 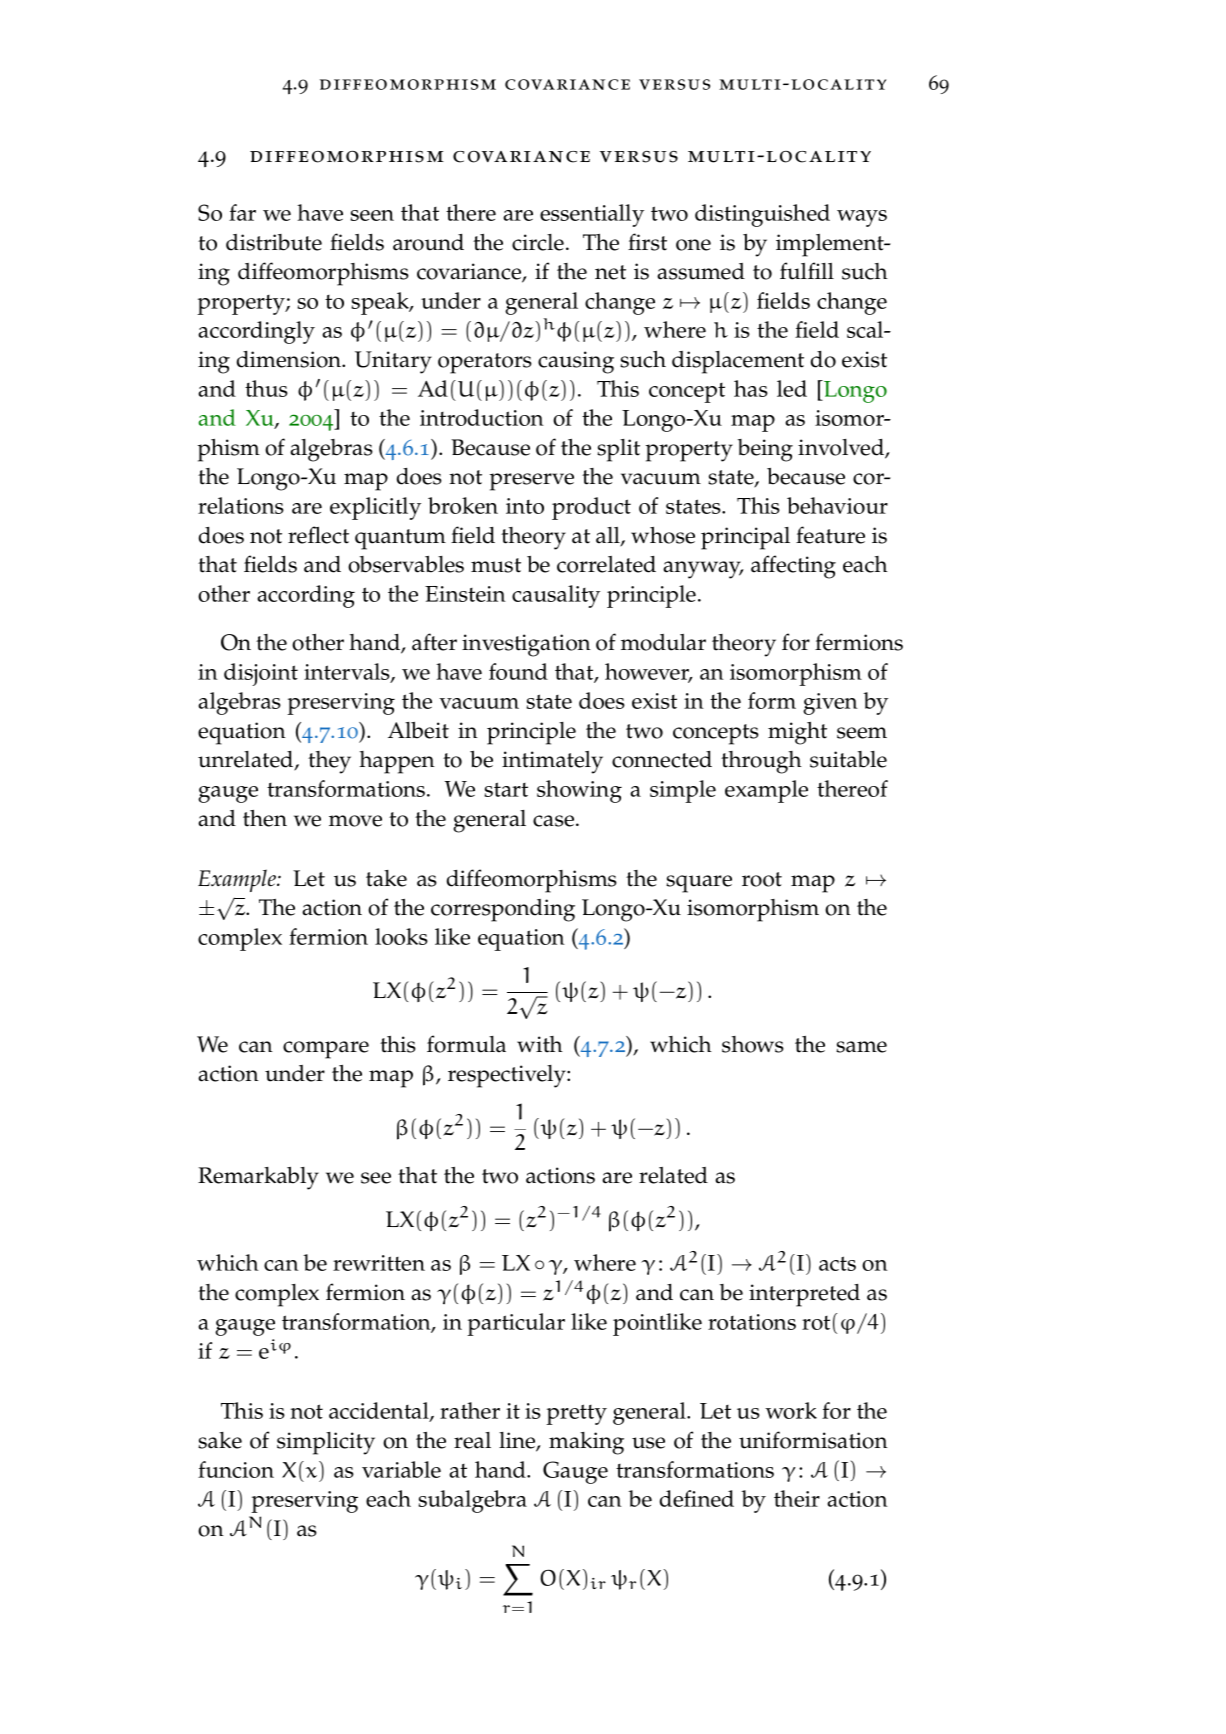 What do you see at coordinates (326, 1443) in the screenshot?
I see `simplicity` at bounding box center [326, 1443].
